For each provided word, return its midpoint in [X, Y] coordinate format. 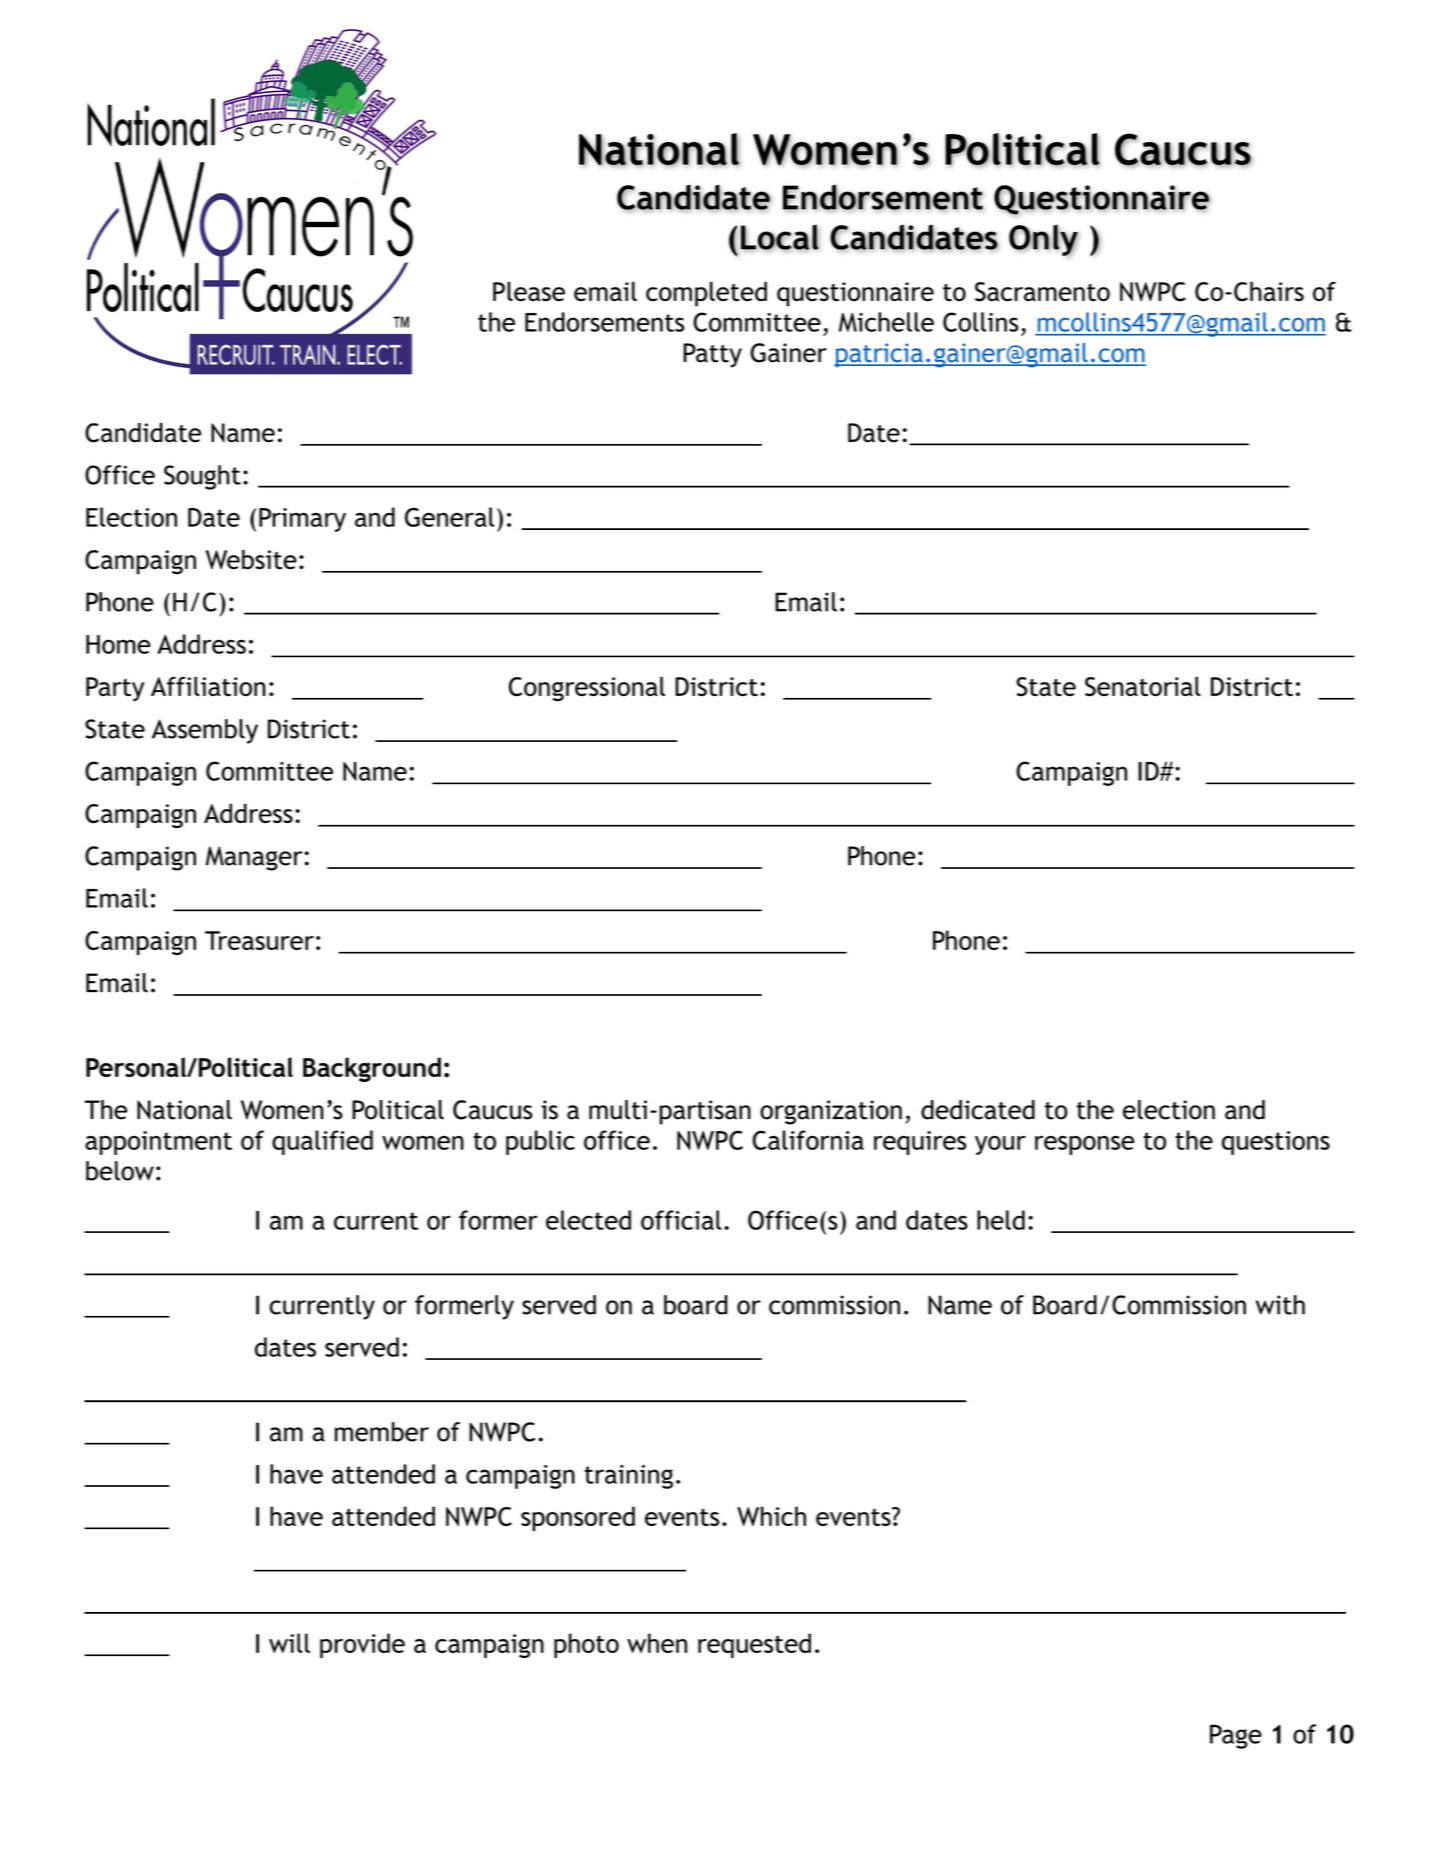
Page [1236, 1736]
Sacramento [1042, 292]
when [657, 1643]
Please [529, 292]
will [289, 1643]
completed [706, 294]
